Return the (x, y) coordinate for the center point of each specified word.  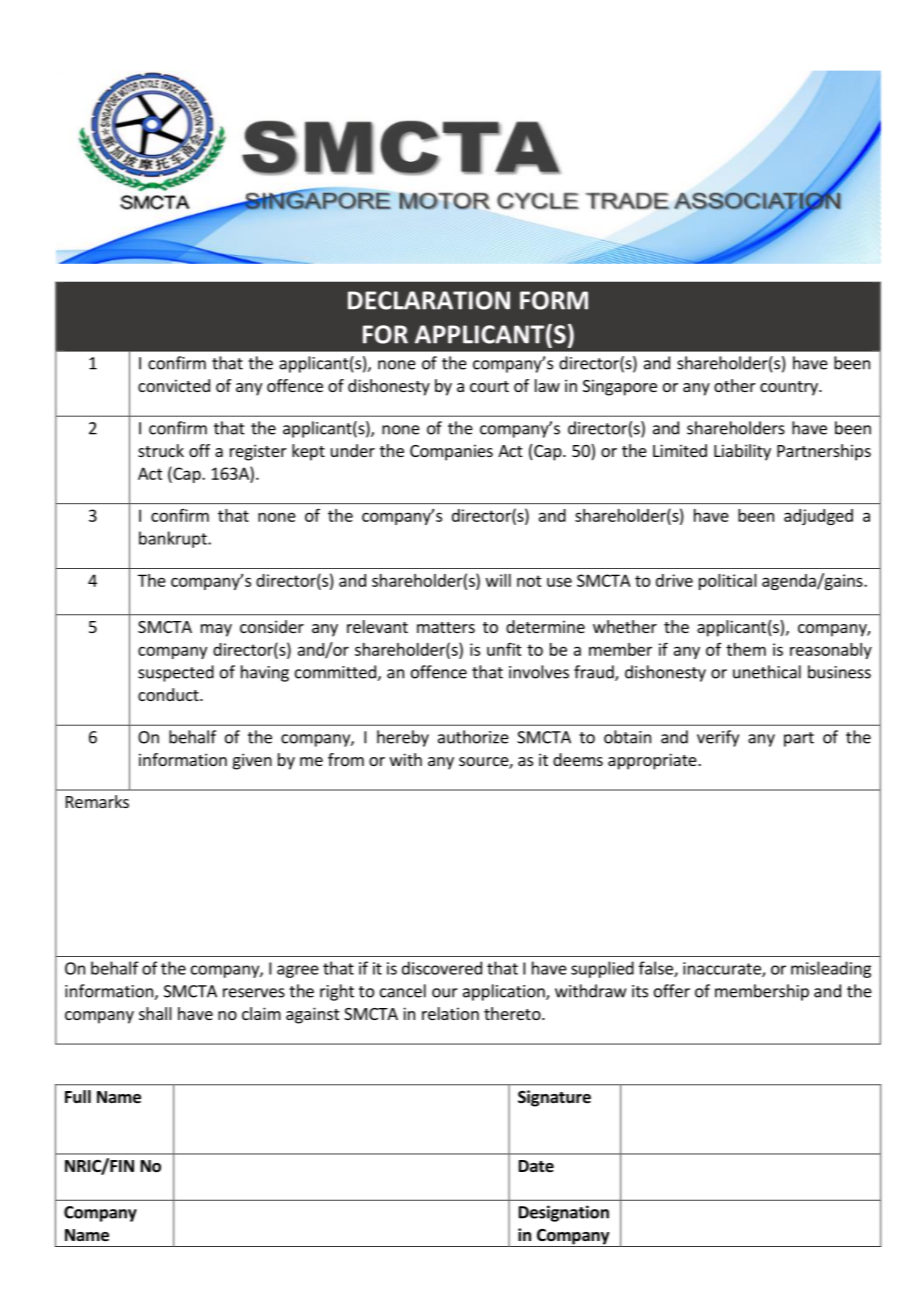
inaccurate (723, 969)
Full (78, 1096)
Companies (451, 452)
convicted (174, 385)
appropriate (653, 761)
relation (450, 1013)
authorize (473, 737)
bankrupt (174, 539)
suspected (176, 673)
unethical (767, 672)
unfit (504, 649)
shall (155, 1013)
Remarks (97, 801)
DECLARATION (429, 300)
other (735, 385)
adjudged (818, 517)
